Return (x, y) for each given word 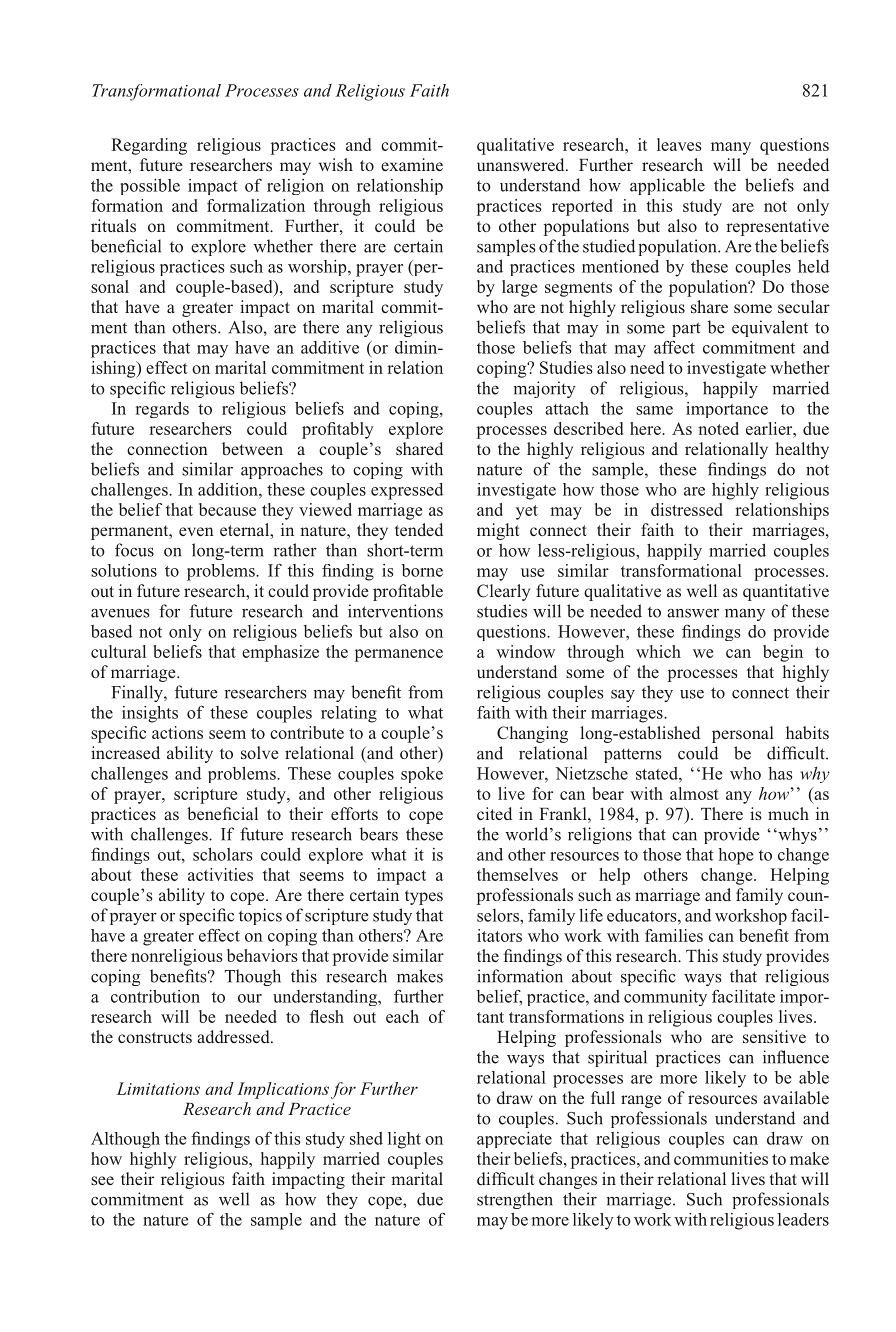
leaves (679, 144)
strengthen (515, 1200)
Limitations (158, 1088)
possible (150, 187)
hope (735, 856)
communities (721, 1158)
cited (494, 813)
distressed (687, 509)
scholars (223, 854)
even (196, 531)
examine (412, 164)
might (498, 531)
